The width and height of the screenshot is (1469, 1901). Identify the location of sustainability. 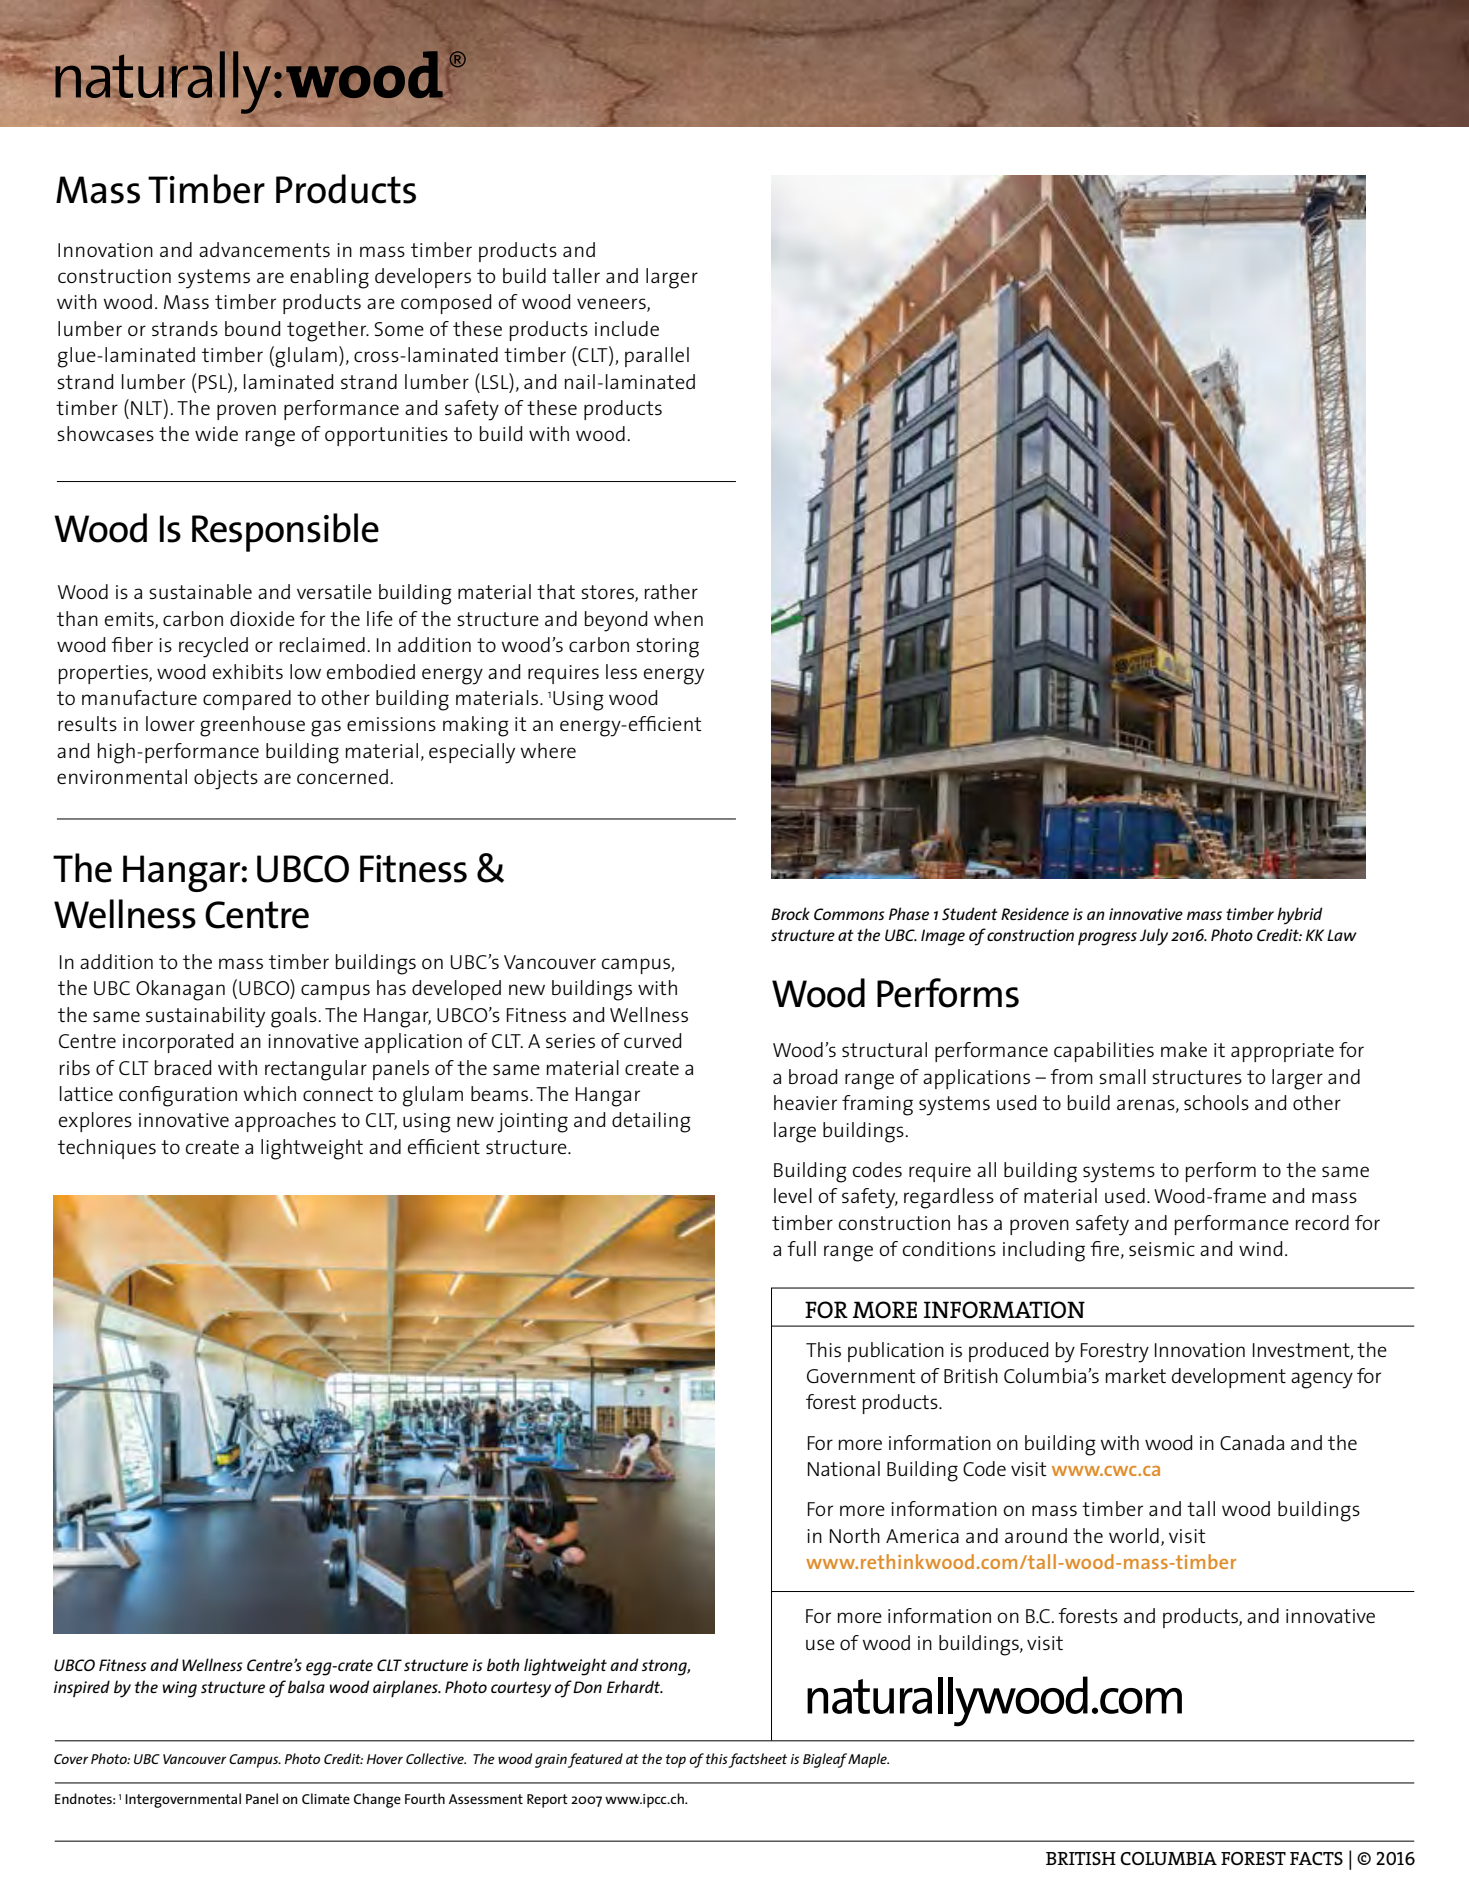
(205, 1017).
